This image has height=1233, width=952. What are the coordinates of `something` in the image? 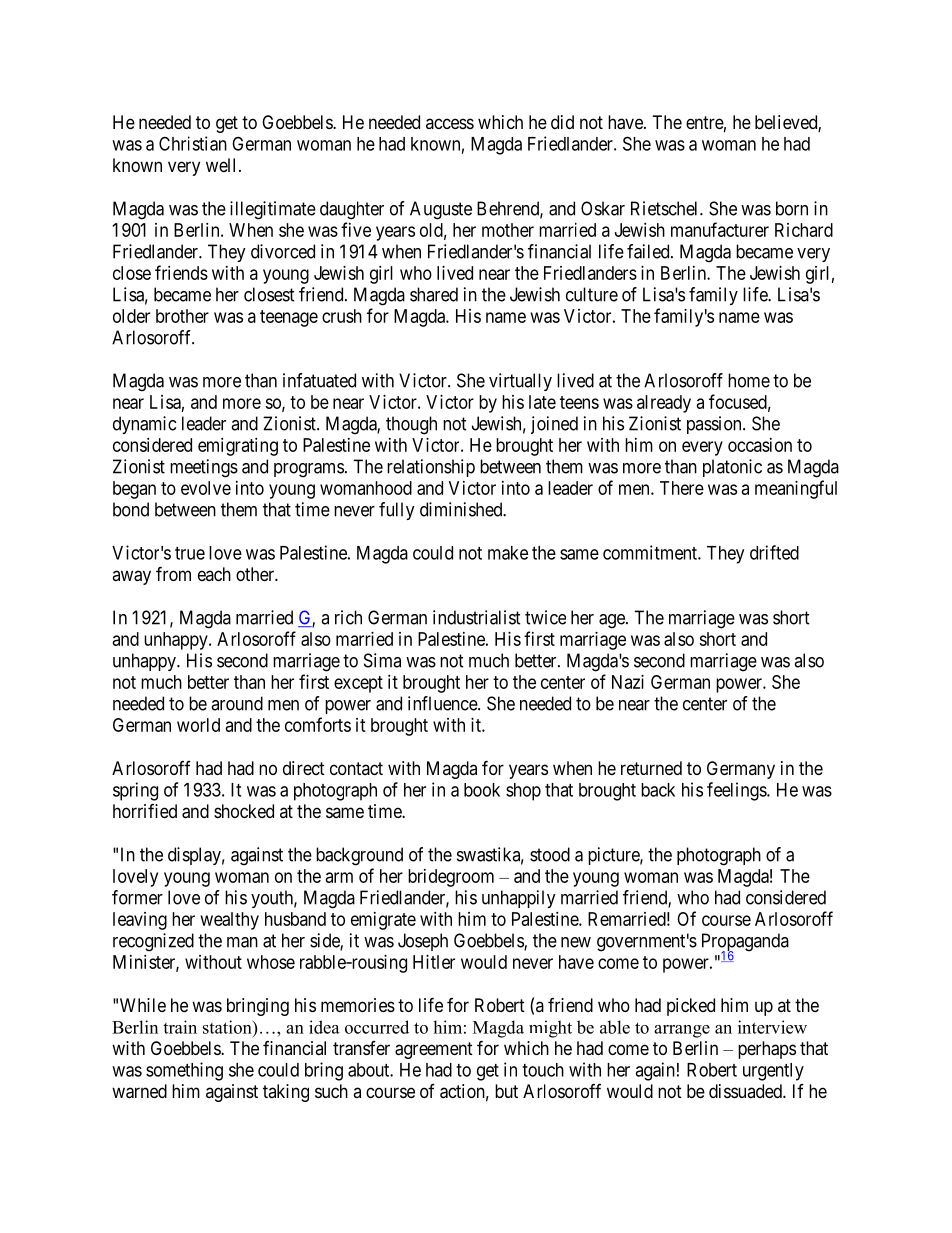 It's located at (184, 1071).
